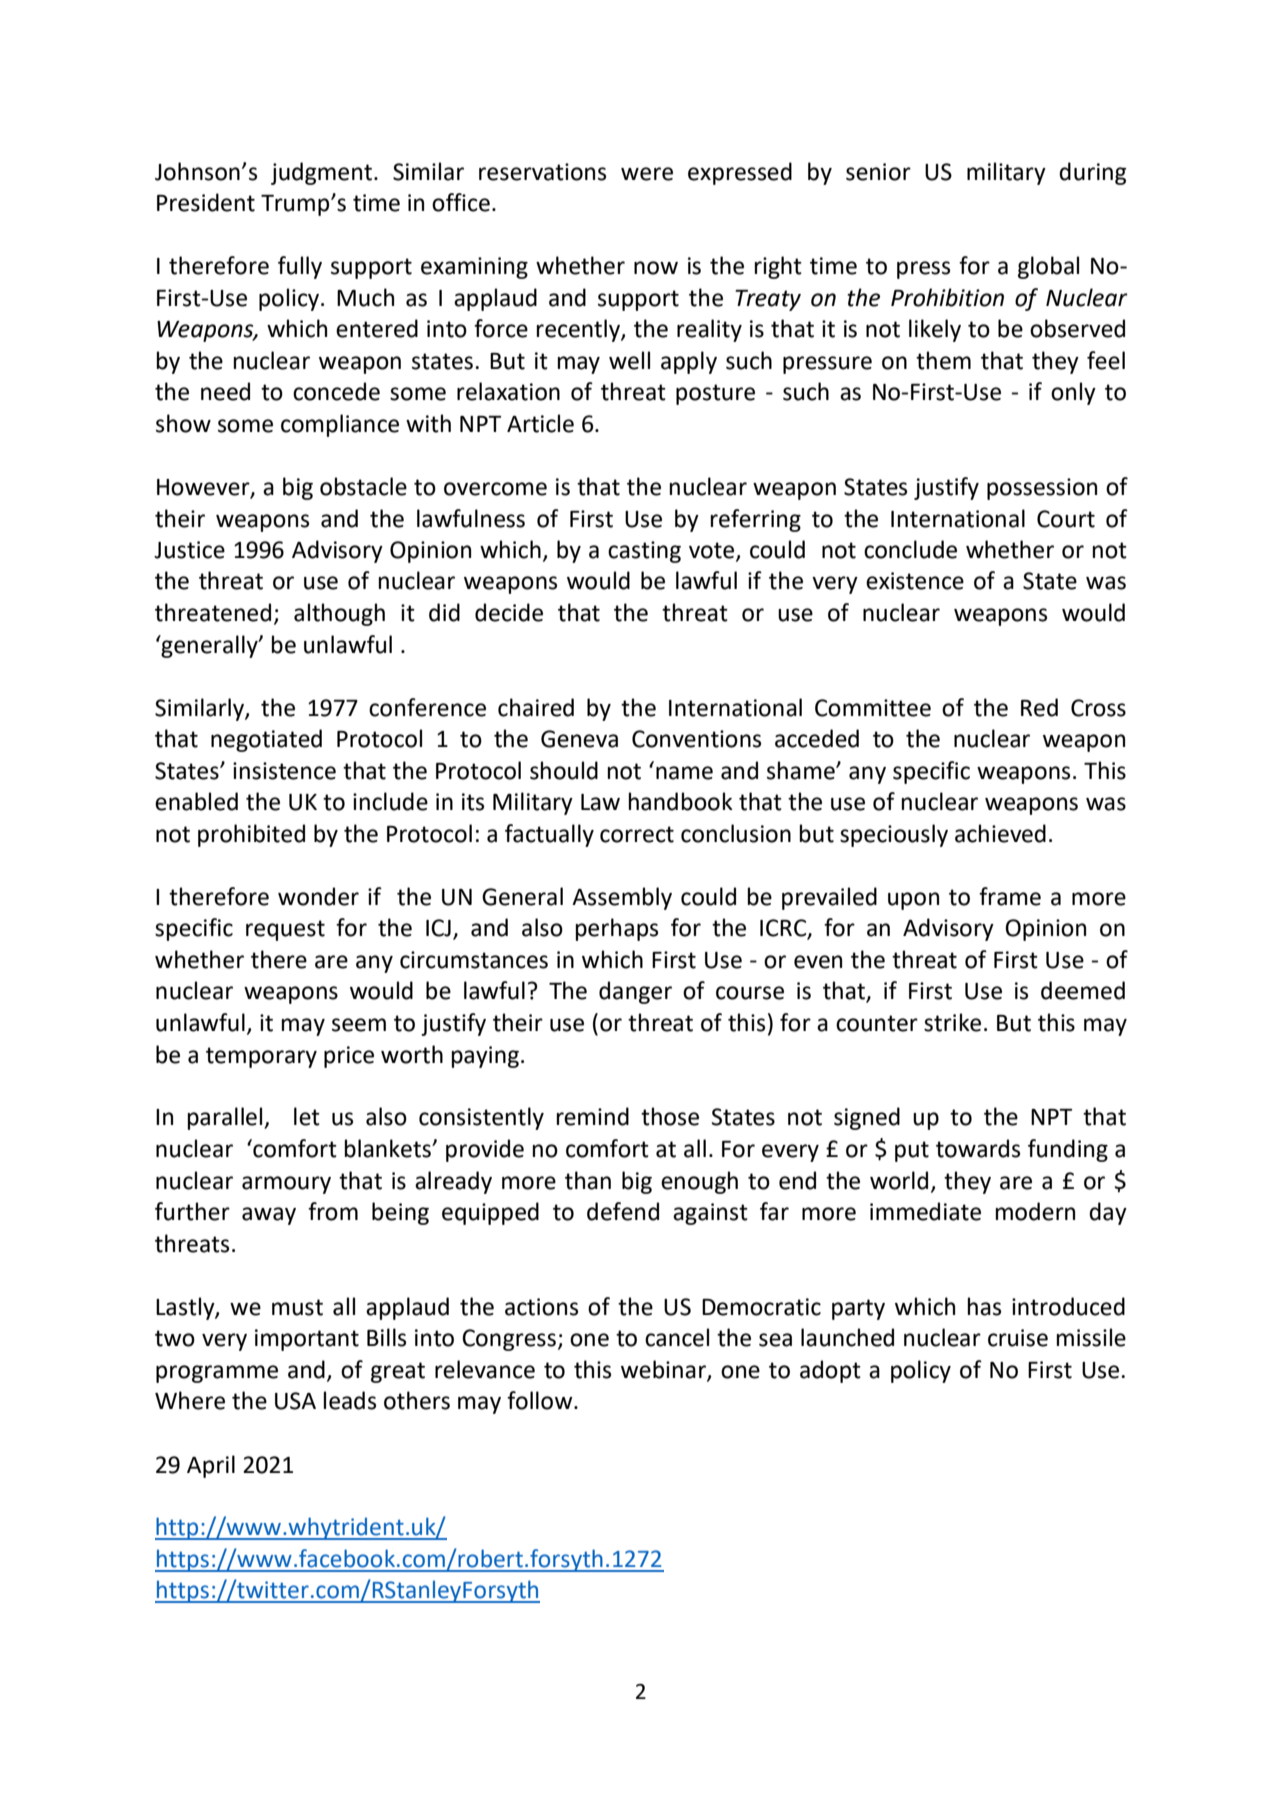 The image size is (1282, 1812). Describe the element at coordinates (978, 1148) in the image. I see `towards` at that location.
